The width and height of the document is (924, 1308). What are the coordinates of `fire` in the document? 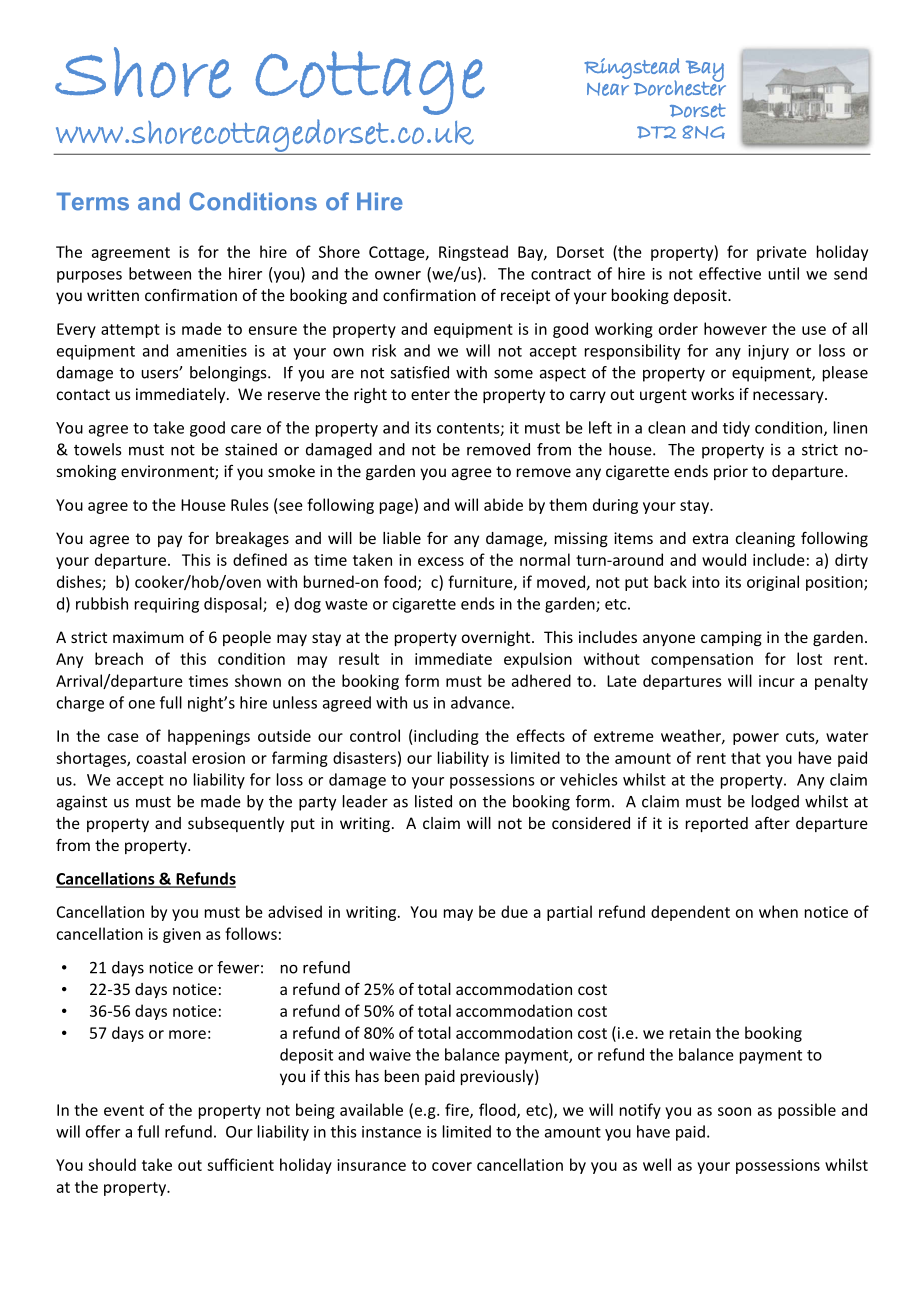 It's located at (458, 1110).
